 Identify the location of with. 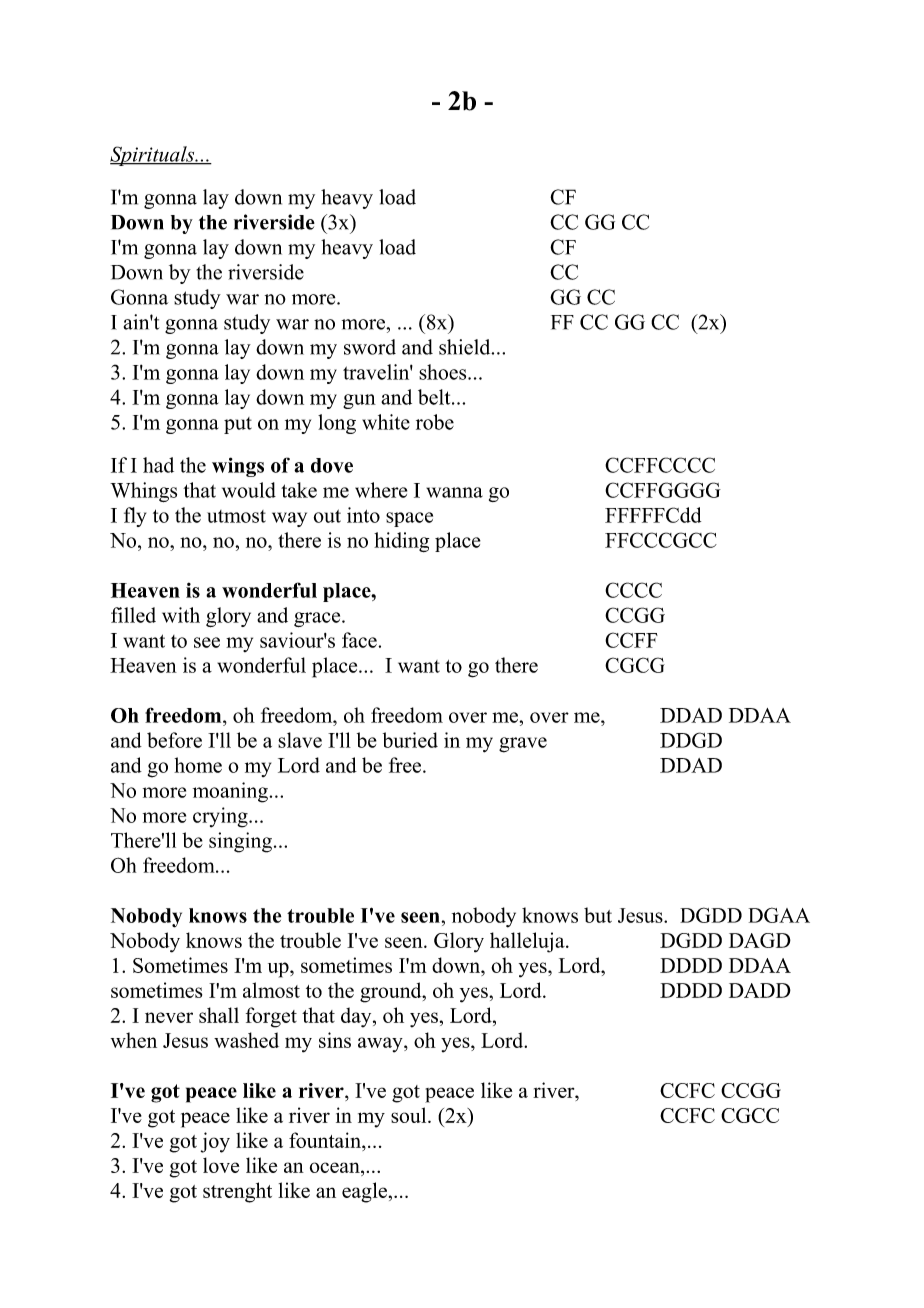
(181, 615).
